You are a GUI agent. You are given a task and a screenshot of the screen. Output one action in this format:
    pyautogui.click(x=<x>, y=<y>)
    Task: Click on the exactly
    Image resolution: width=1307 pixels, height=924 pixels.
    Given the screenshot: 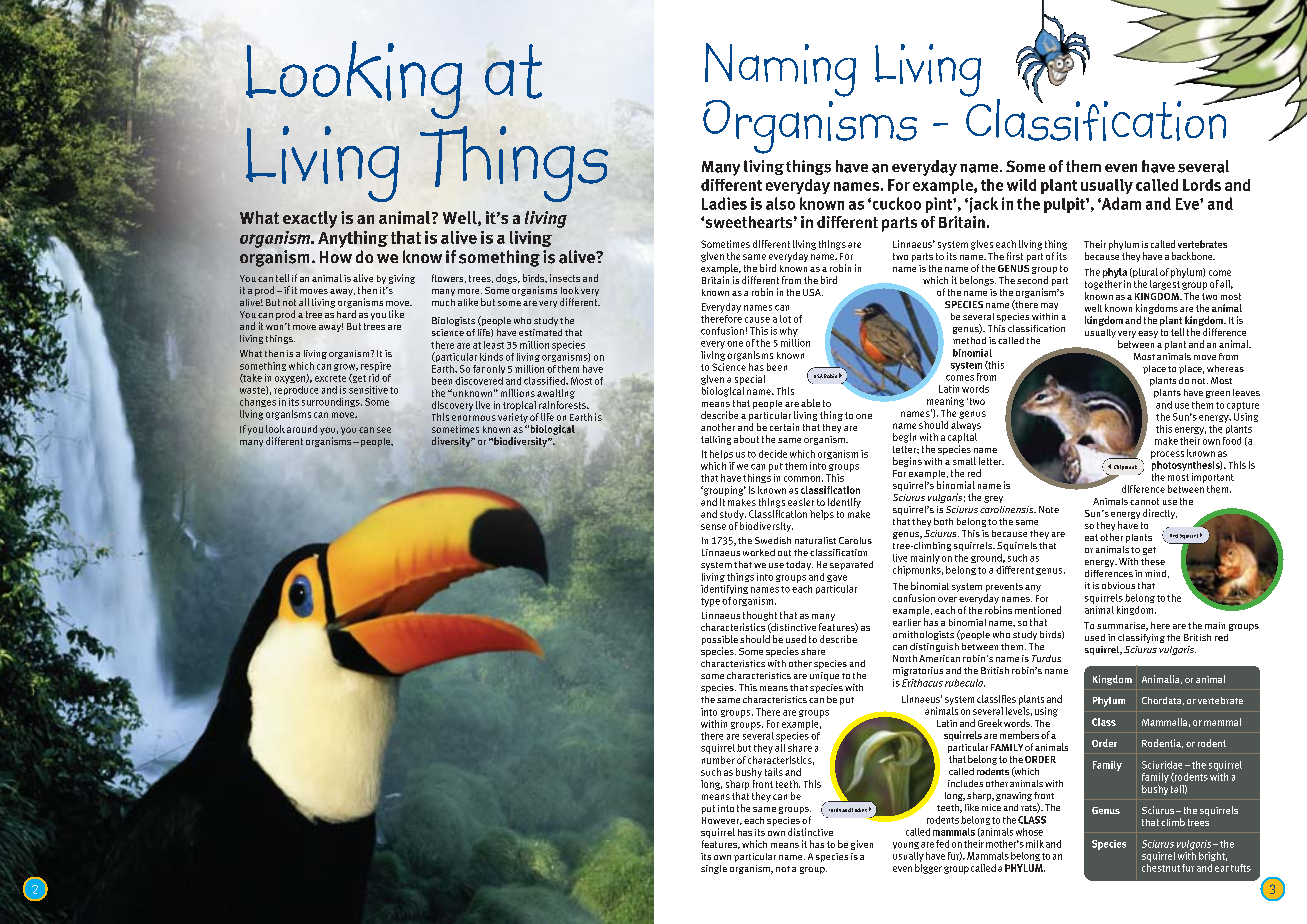 What is the action you would take?
    pyautogui.click(x=310, y=219)
